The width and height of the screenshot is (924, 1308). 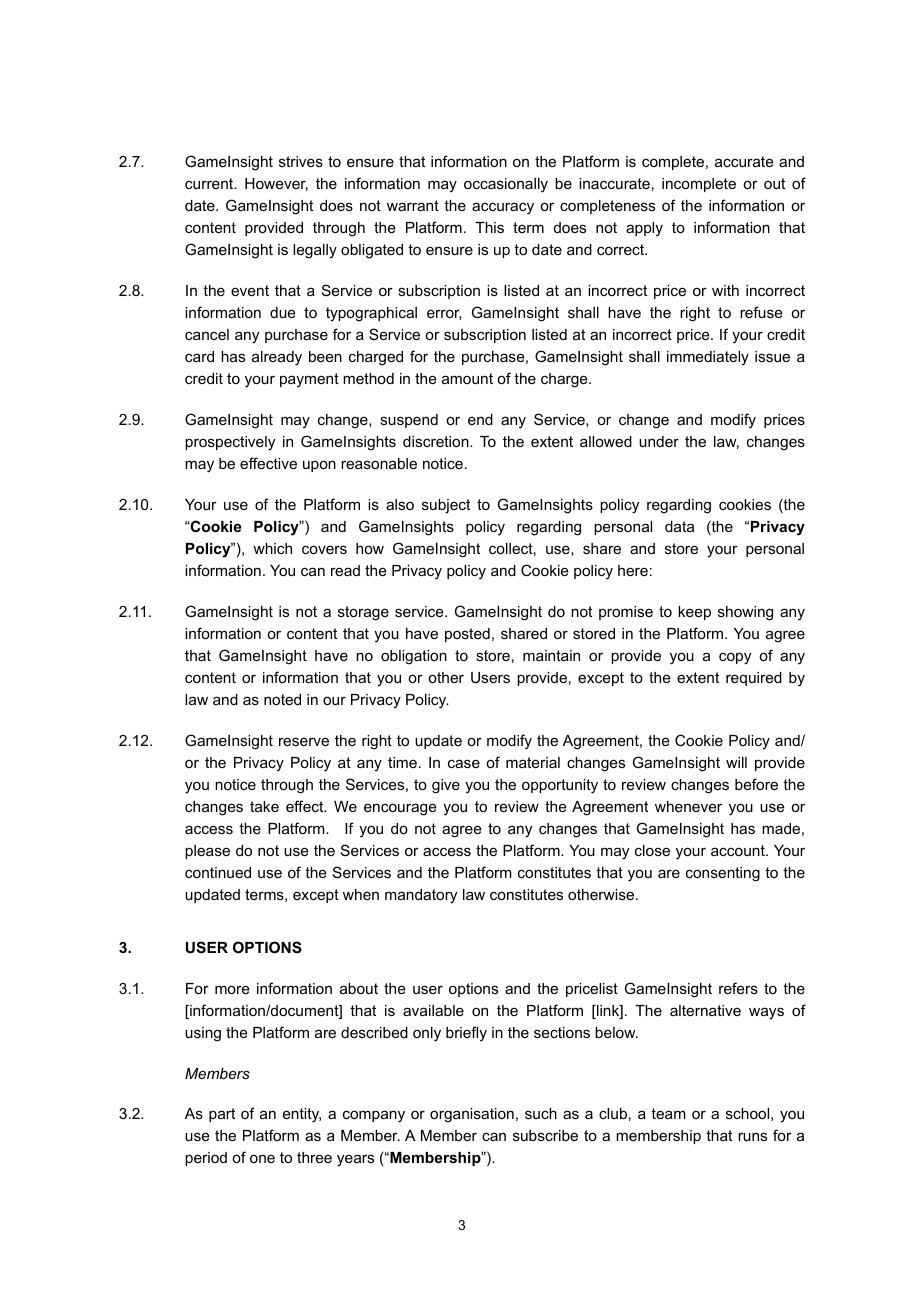 I want to click on team, so click(x=668, y=1113).
